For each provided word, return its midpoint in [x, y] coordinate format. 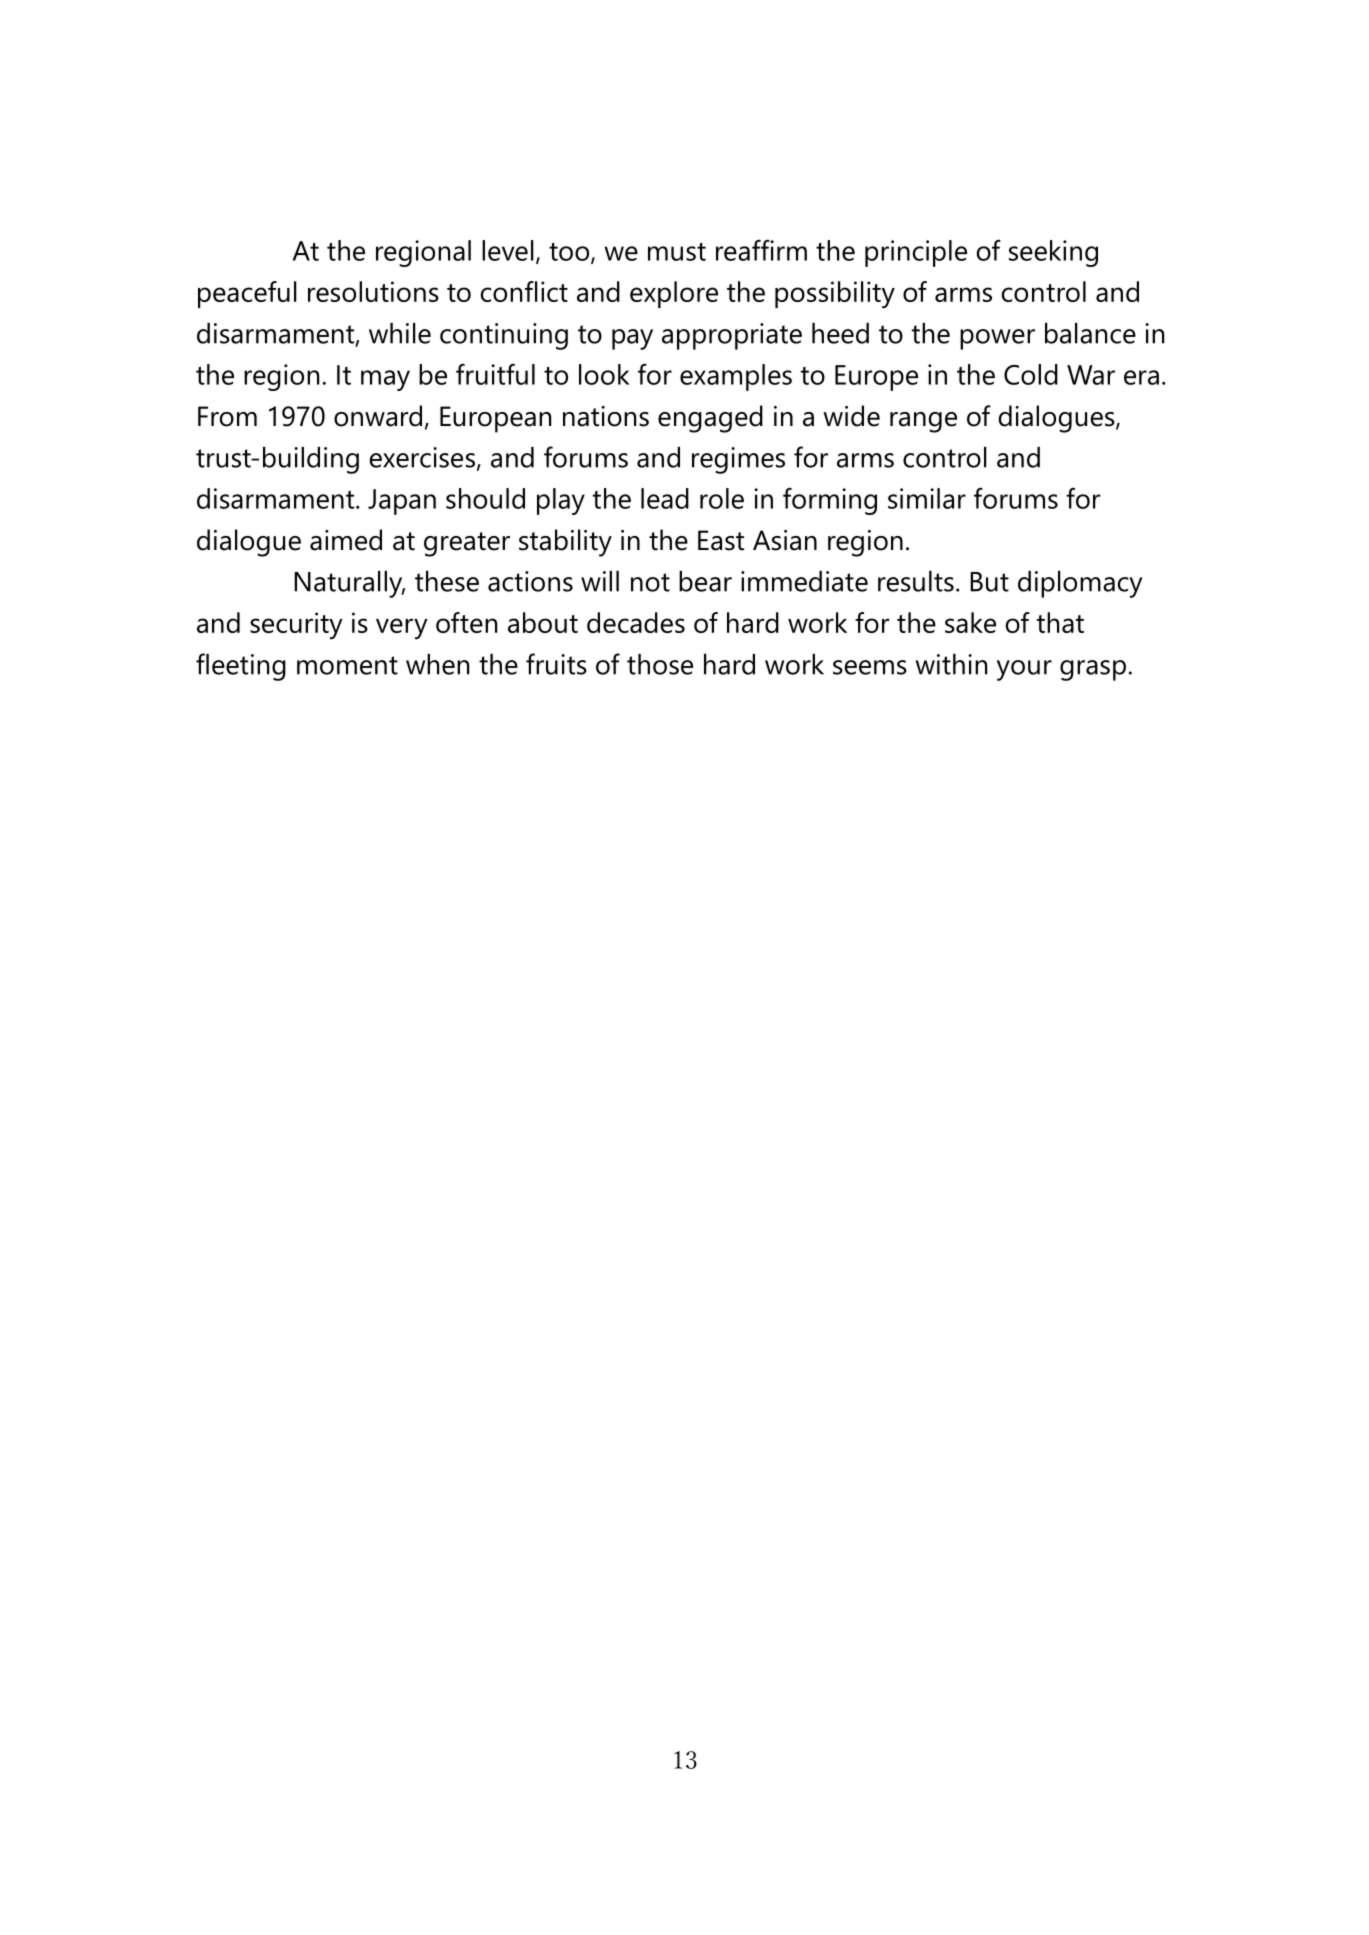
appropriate [732, 336]
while [400, 333]
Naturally [349, 584]
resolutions [373, 291]
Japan [402, 502]
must [677, 252]
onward [378, 416]
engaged [710, 419]
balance [1090, 333]
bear [705, 581]
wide [851, 416]
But [989, 582]
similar [927, 498]
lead [665, 498]
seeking [1053, 253]
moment [347, 665]
